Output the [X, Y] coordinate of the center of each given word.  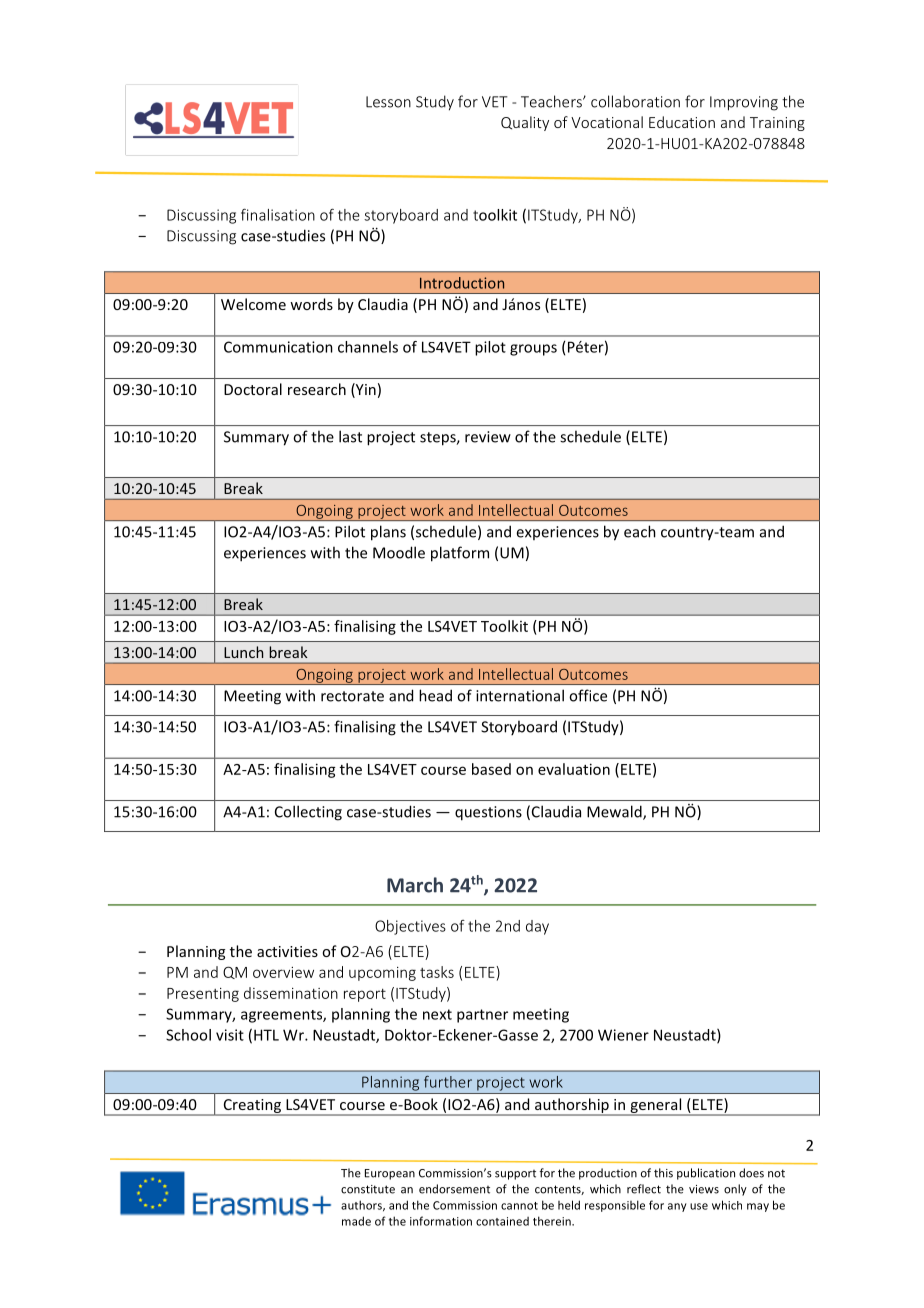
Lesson [388, 102]
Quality [525, 123]
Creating [252, 1107]
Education [682, 122]
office [588, 695]
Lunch [243, 652]
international [520, 695]
